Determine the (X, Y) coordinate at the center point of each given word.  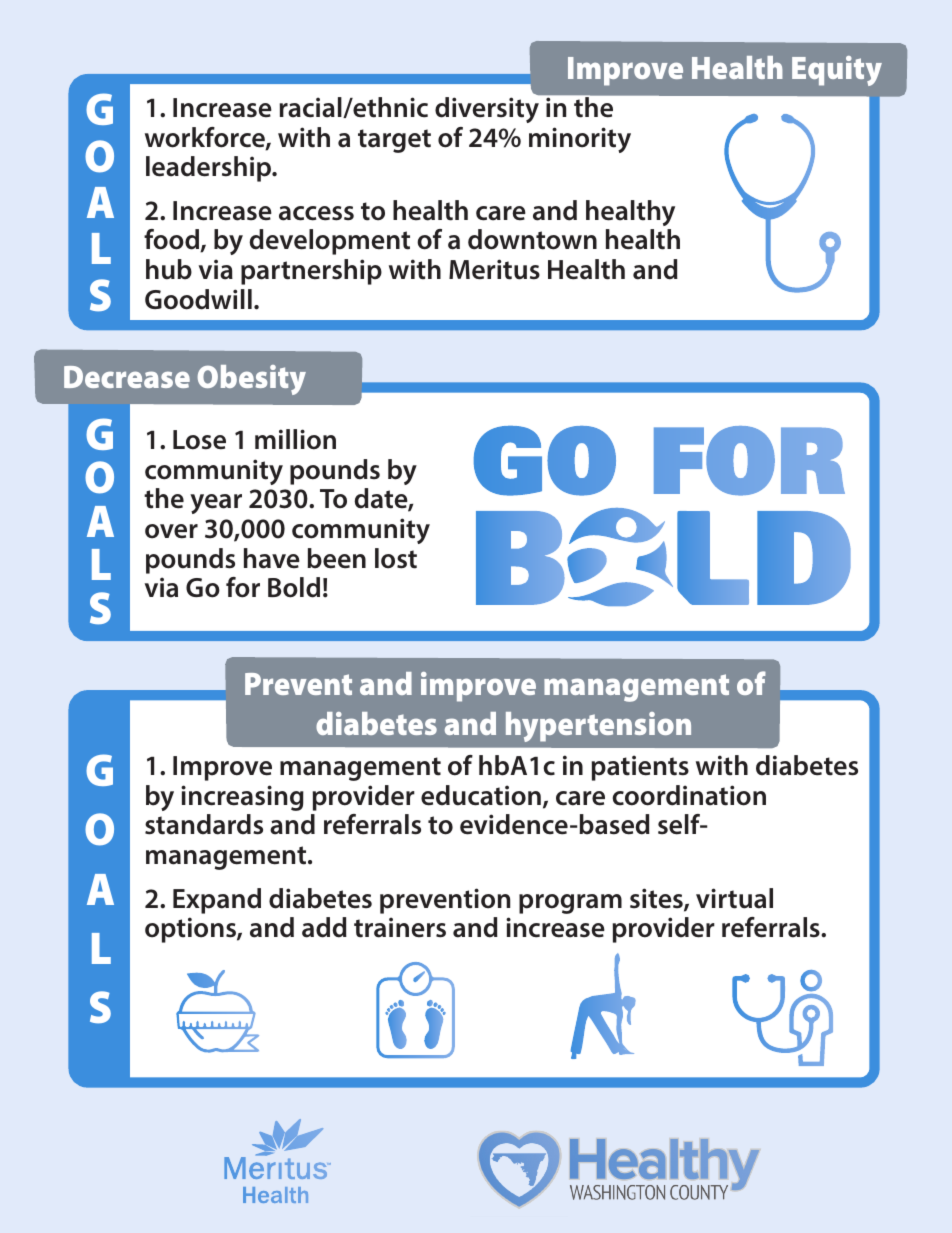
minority (580, 140)
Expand (217, 901)
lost (396, 558)
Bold (294, 587)
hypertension (598, 727)
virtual (734, 898)
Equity (837, 71)
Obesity (252, 380)
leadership (210, 169)
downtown (532, 239)
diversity (487, 110)
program (570, 904)
